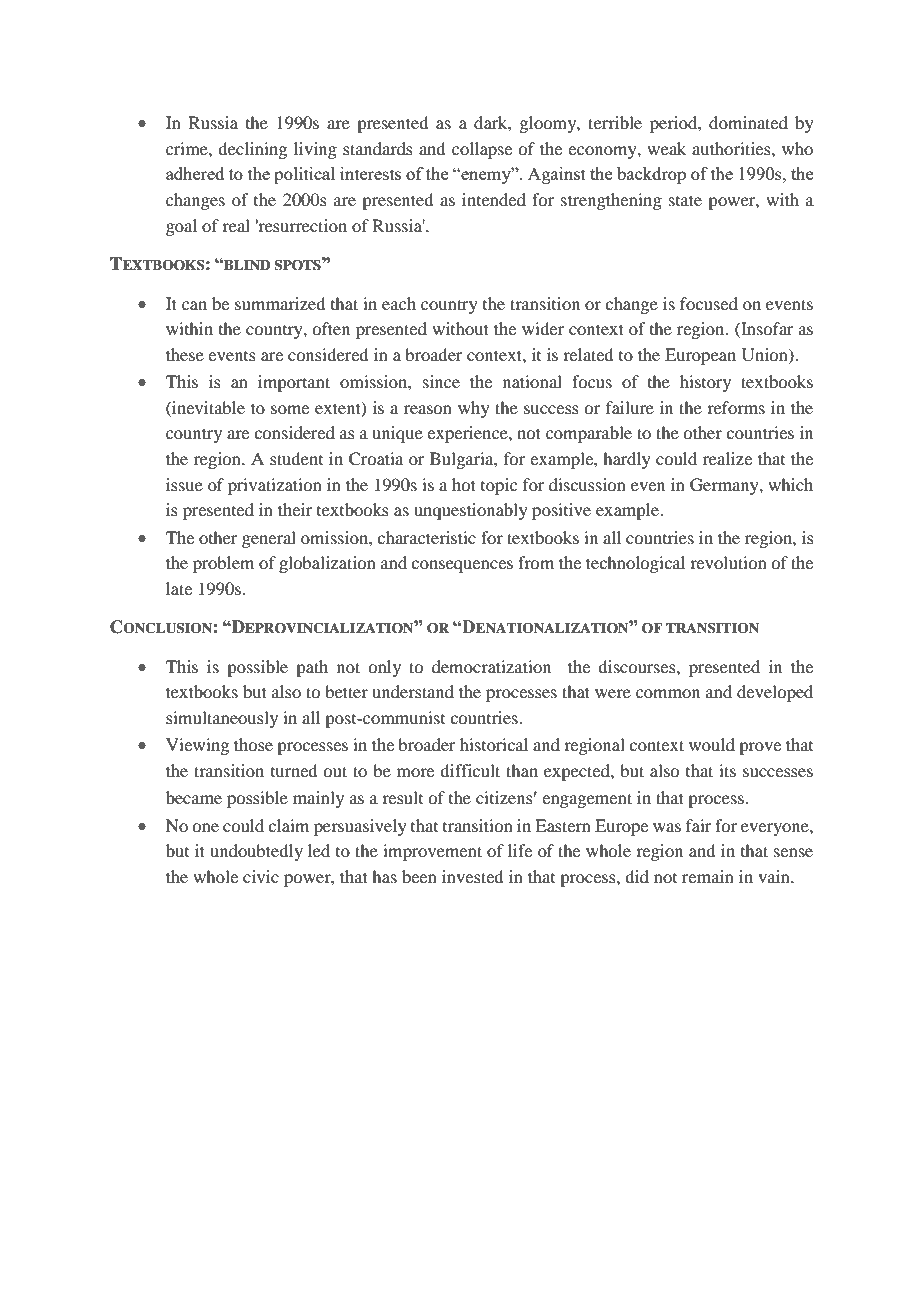 The height and width of the page is (1308, 924). What do you see at coordinates (256, 852) in the page?
I see `undoubtedly` at bounding box center [256, 852].
